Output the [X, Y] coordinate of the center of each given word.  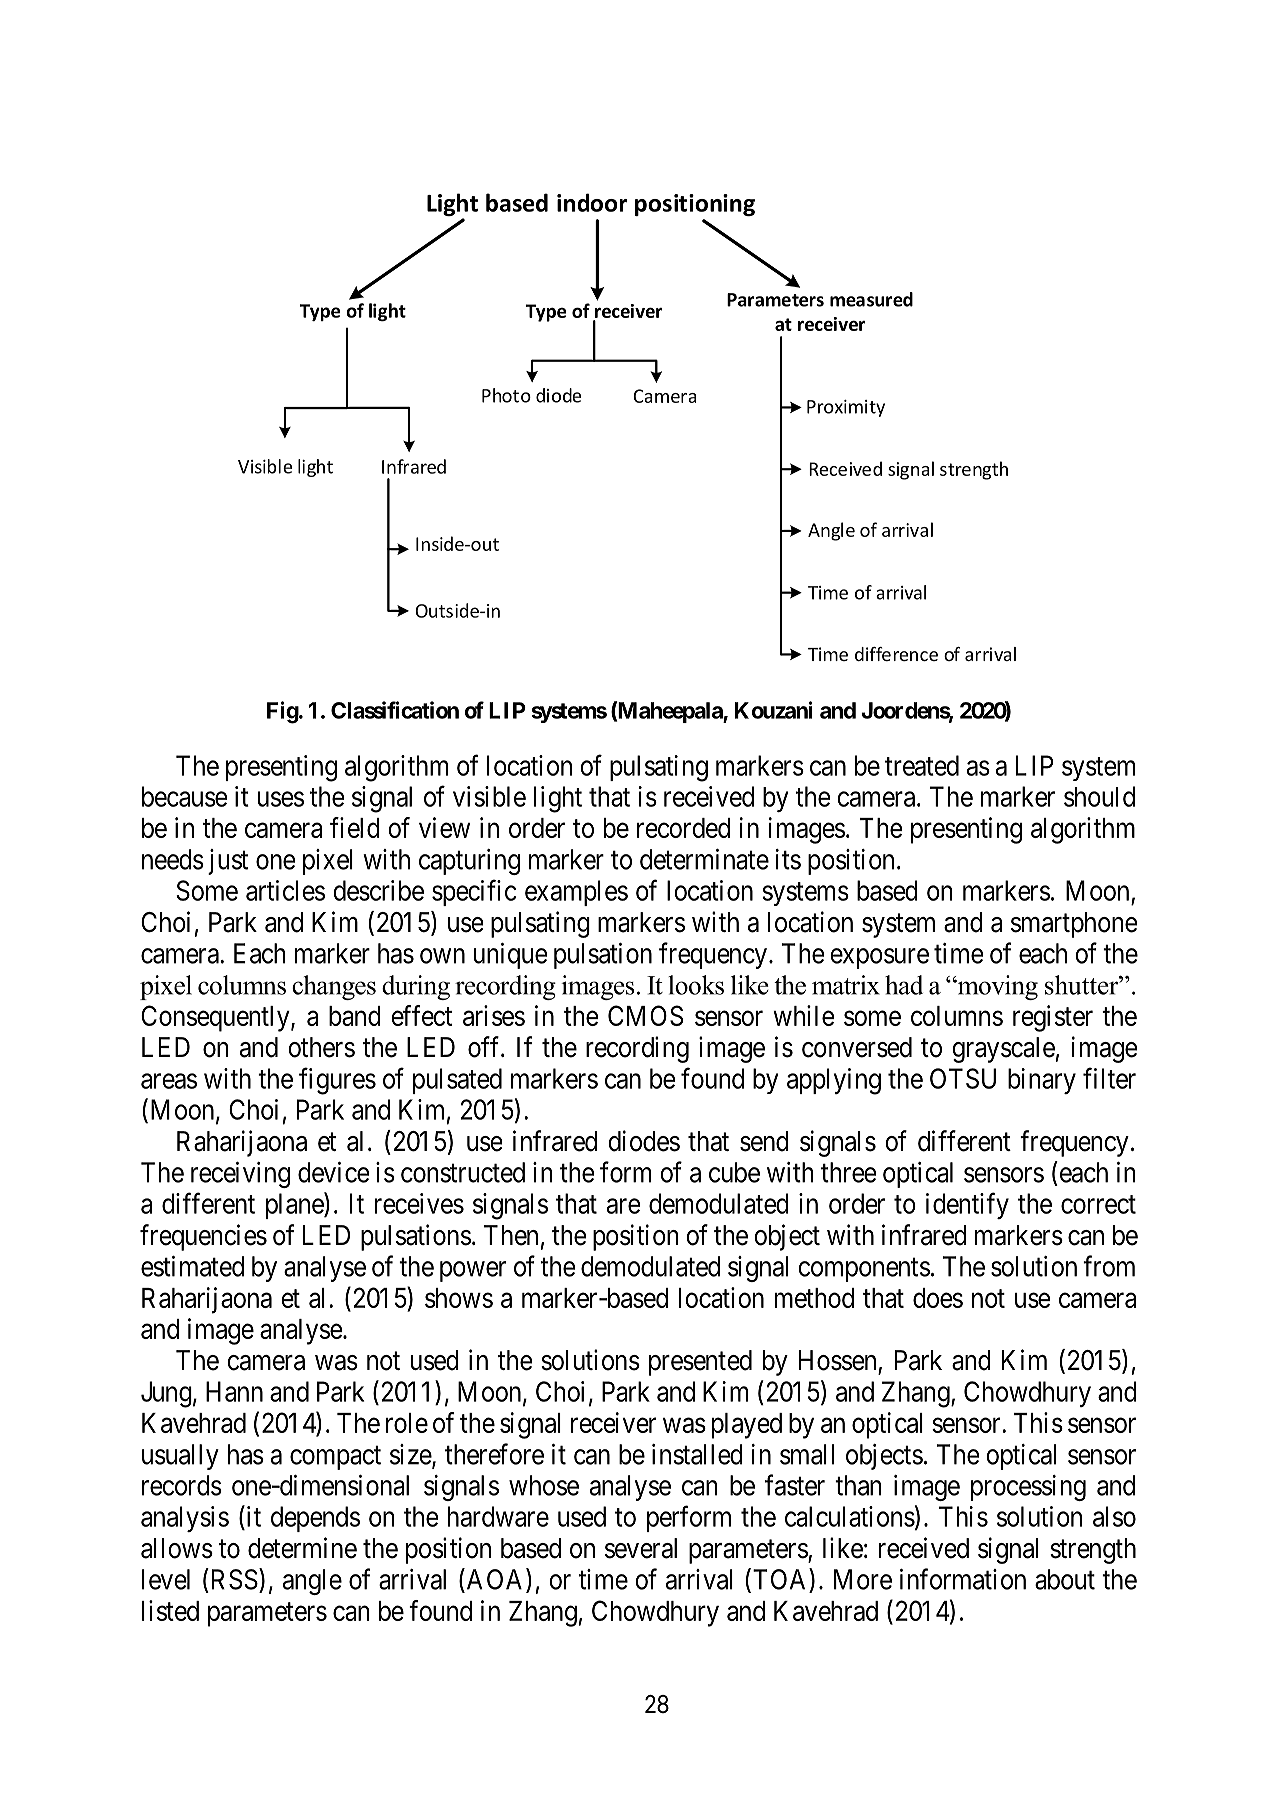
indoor [592, 202]
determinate [704, 859]
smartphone [1074, 925]
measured [871, 299]
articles [285, 890]
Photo [506, 395]
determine [302, 1548]
